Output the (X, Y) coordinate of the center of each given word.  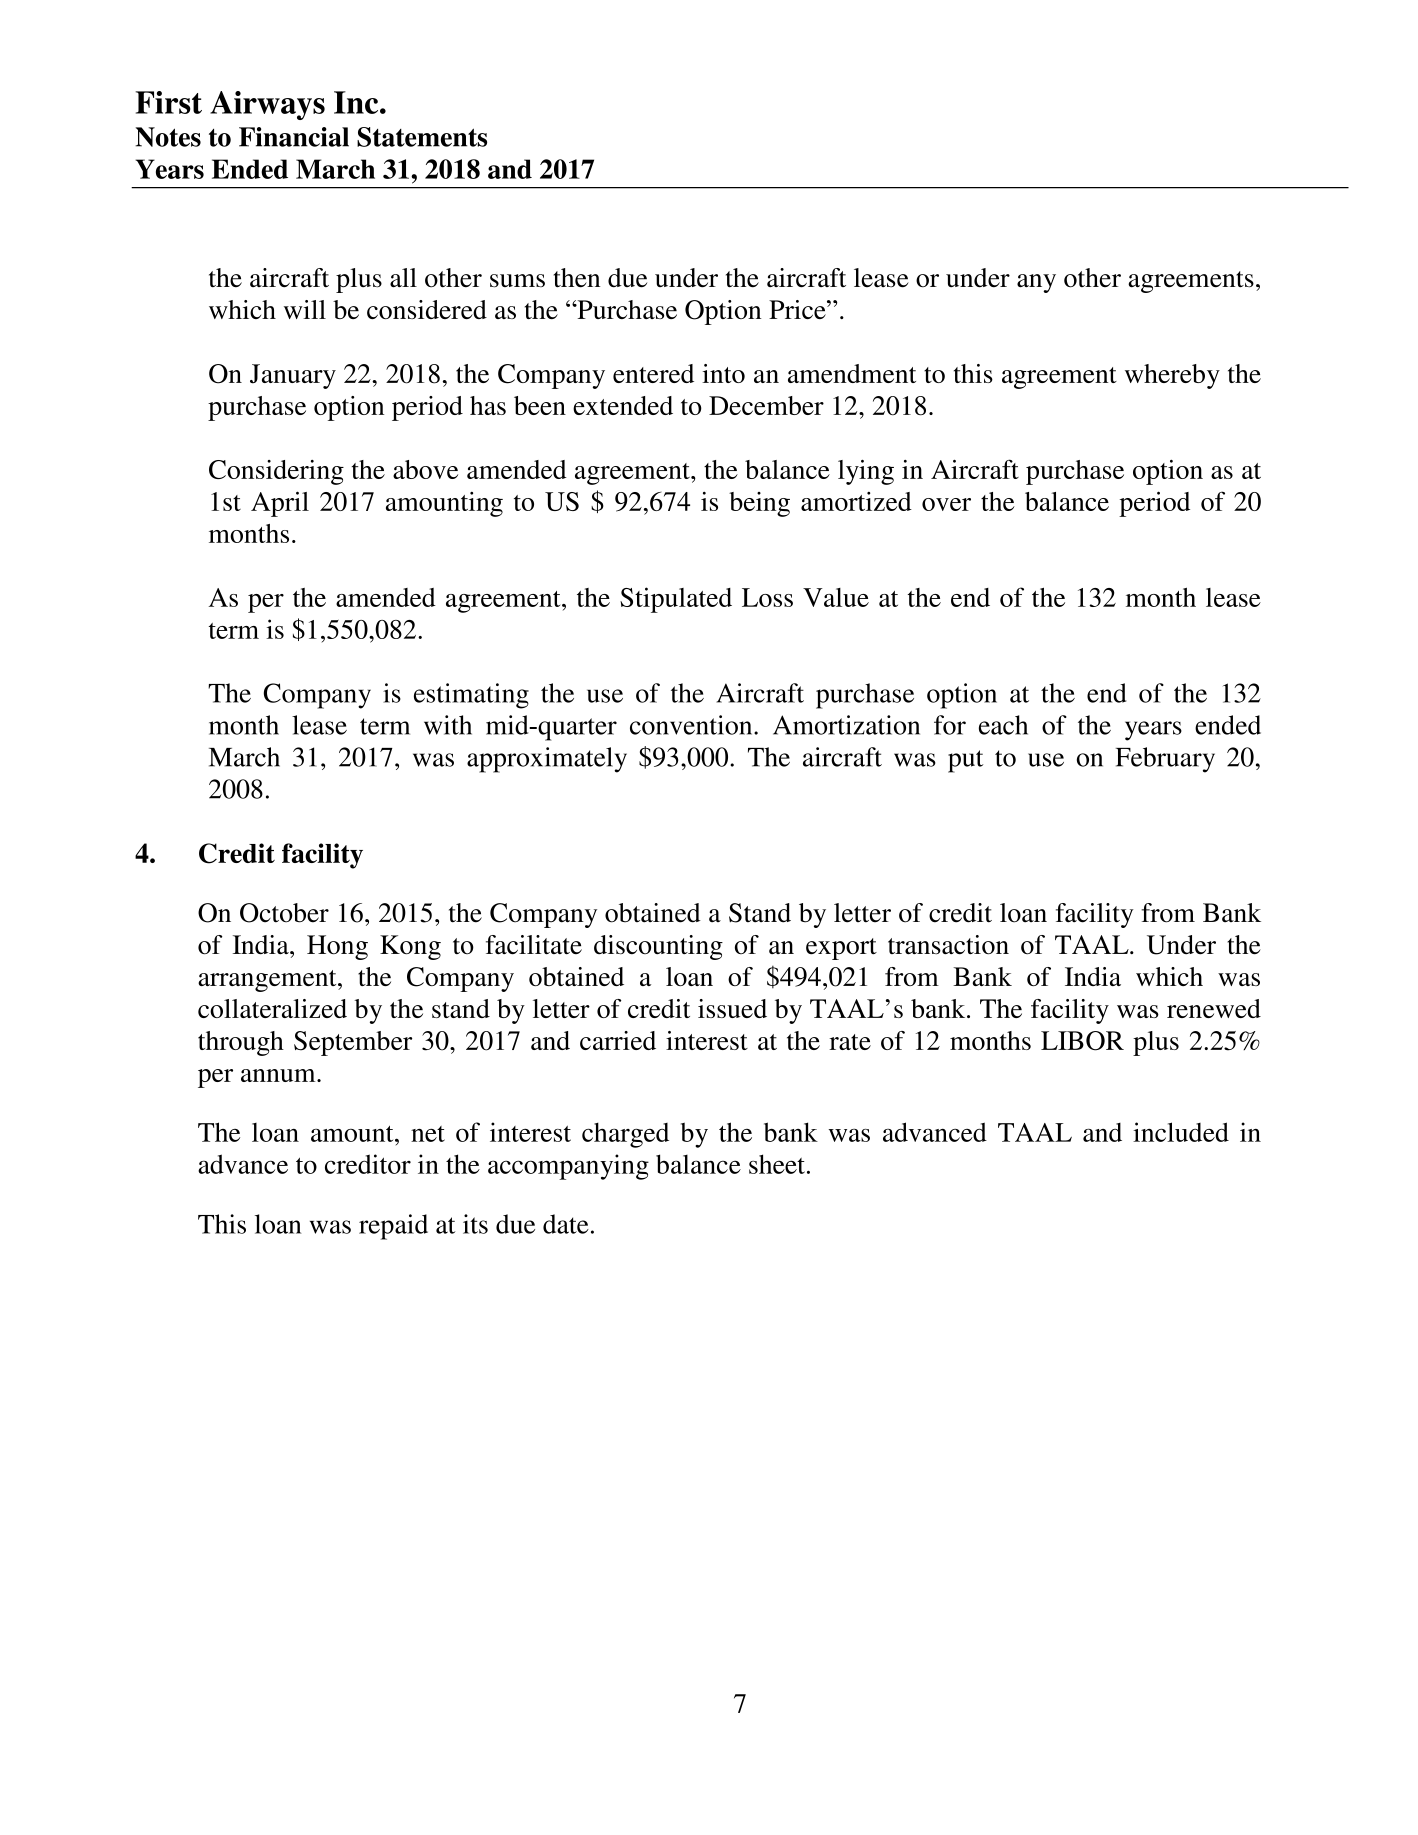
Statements (422, 137)
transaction (948, 945)
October (284, 913)
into (723, 373)
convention (692, 725)
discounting (658, 947)
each (1003, 725)
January (293, 376)
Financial (294, 137)
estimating (471, 696)
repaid (393, 1227)
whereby (1172, 376)
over (946, 504)
